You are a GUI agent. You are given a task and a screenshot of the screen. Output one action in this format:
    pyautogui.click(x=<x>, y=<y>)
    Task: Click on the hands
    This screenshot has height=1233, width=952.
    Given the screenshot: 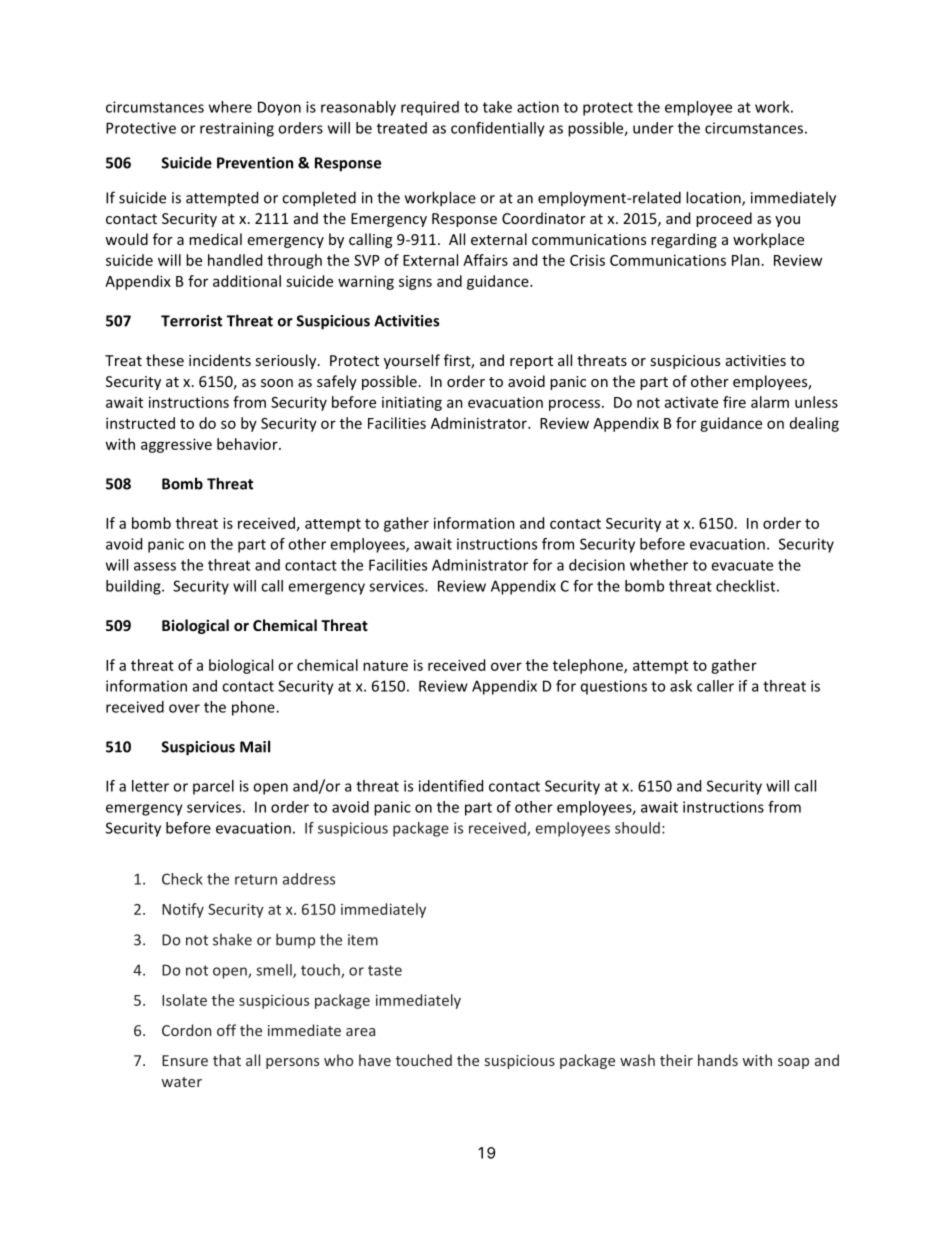 What is the action you would take?
    pyautogui.click(x=718, y=1060)
